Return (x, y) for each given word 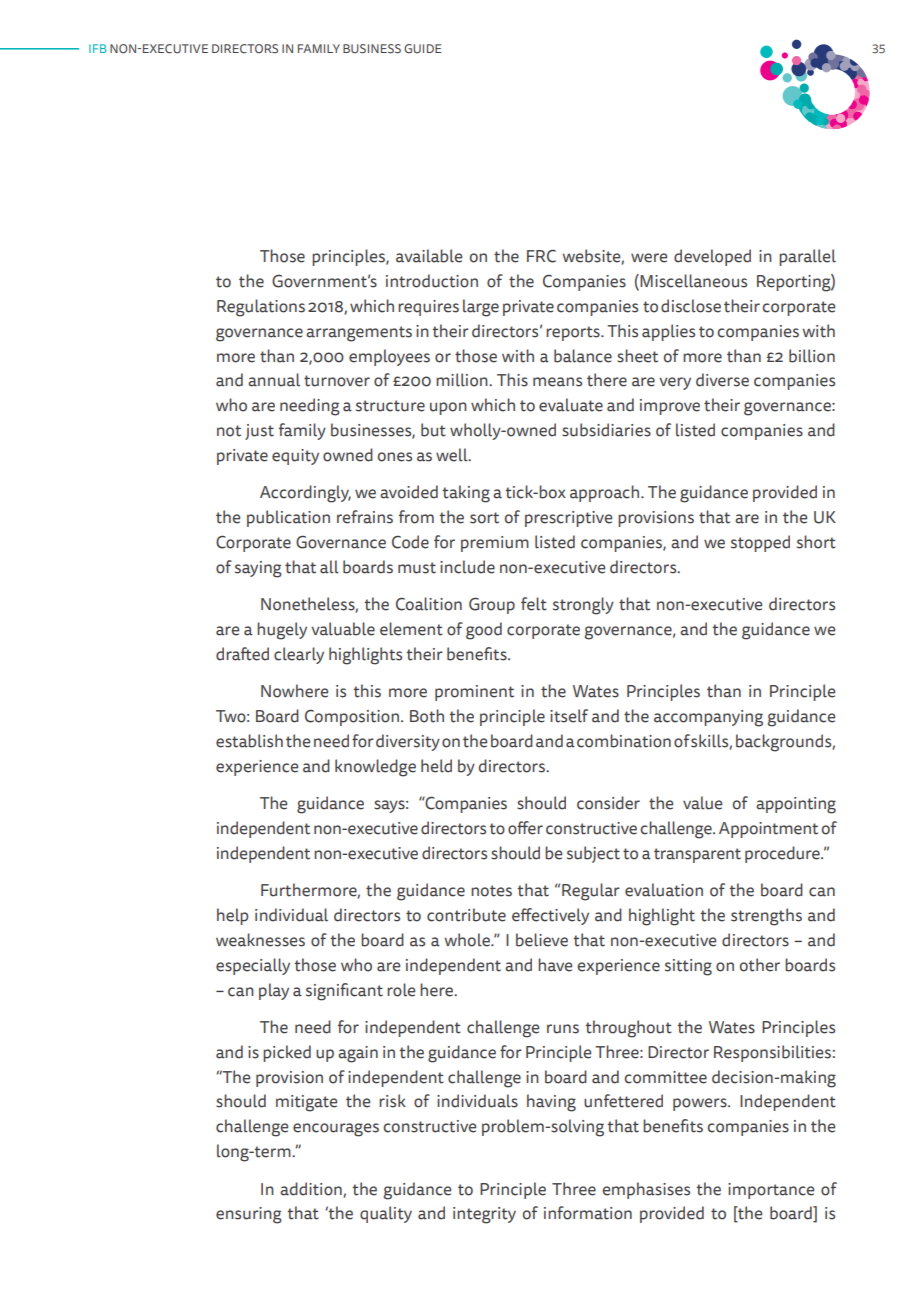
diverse (722, 380)
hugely (282, 631)
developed (712, 257)
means (557, 382)
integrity (484, 1215)
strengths (766, 917)
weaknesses (260, 940)
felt (534, 604)
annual (274, 380)
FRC (541, 256)
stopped (760, 543)
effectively (550, 916)
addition (312, 1189)
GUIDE (423, 49)
